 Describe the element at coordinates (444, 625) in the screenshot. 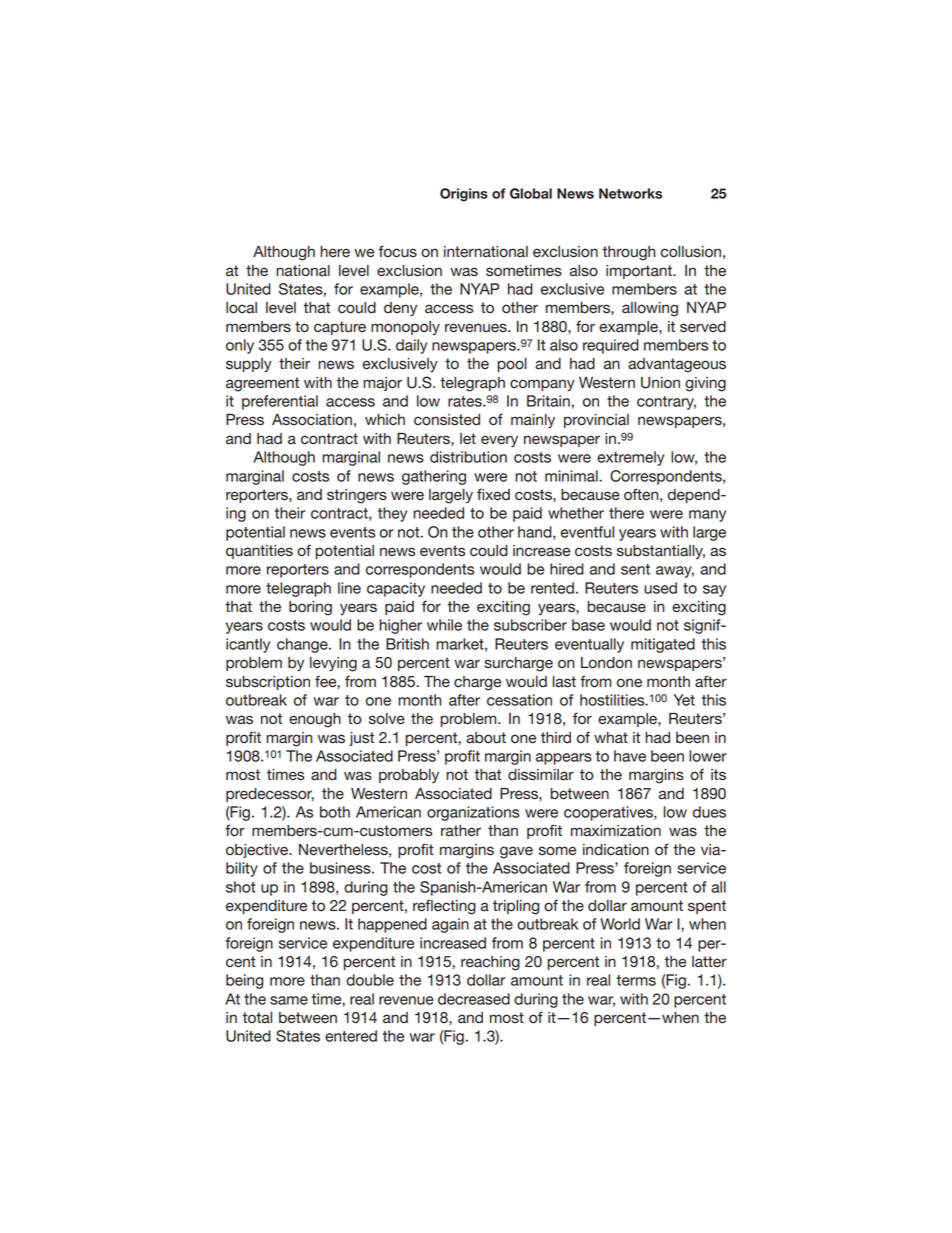

I see `while` at that location.
